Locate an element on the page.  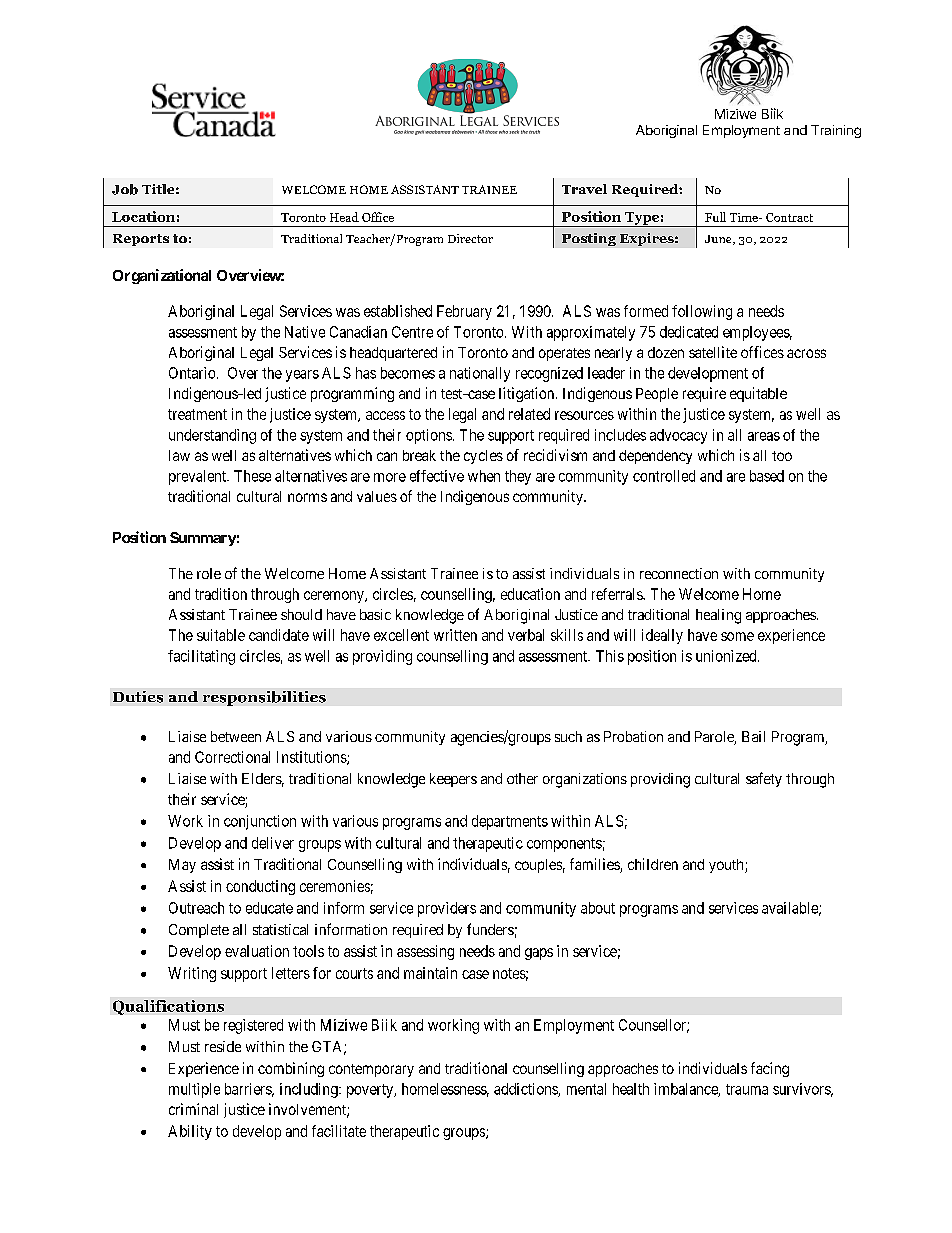
Full is located at coordinates (715, 217).
